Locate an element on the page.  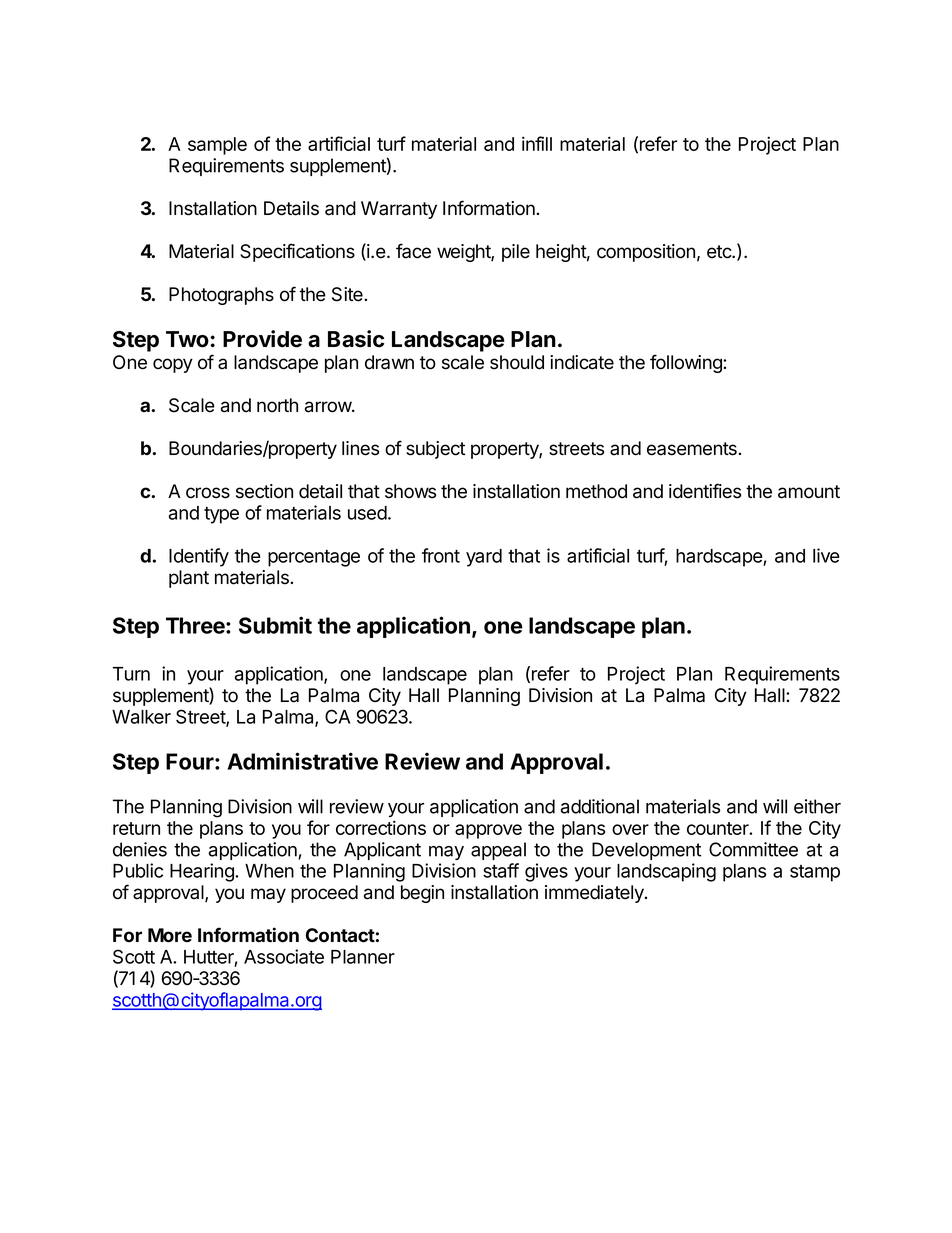
yard is located at coordinates (484, 558).
